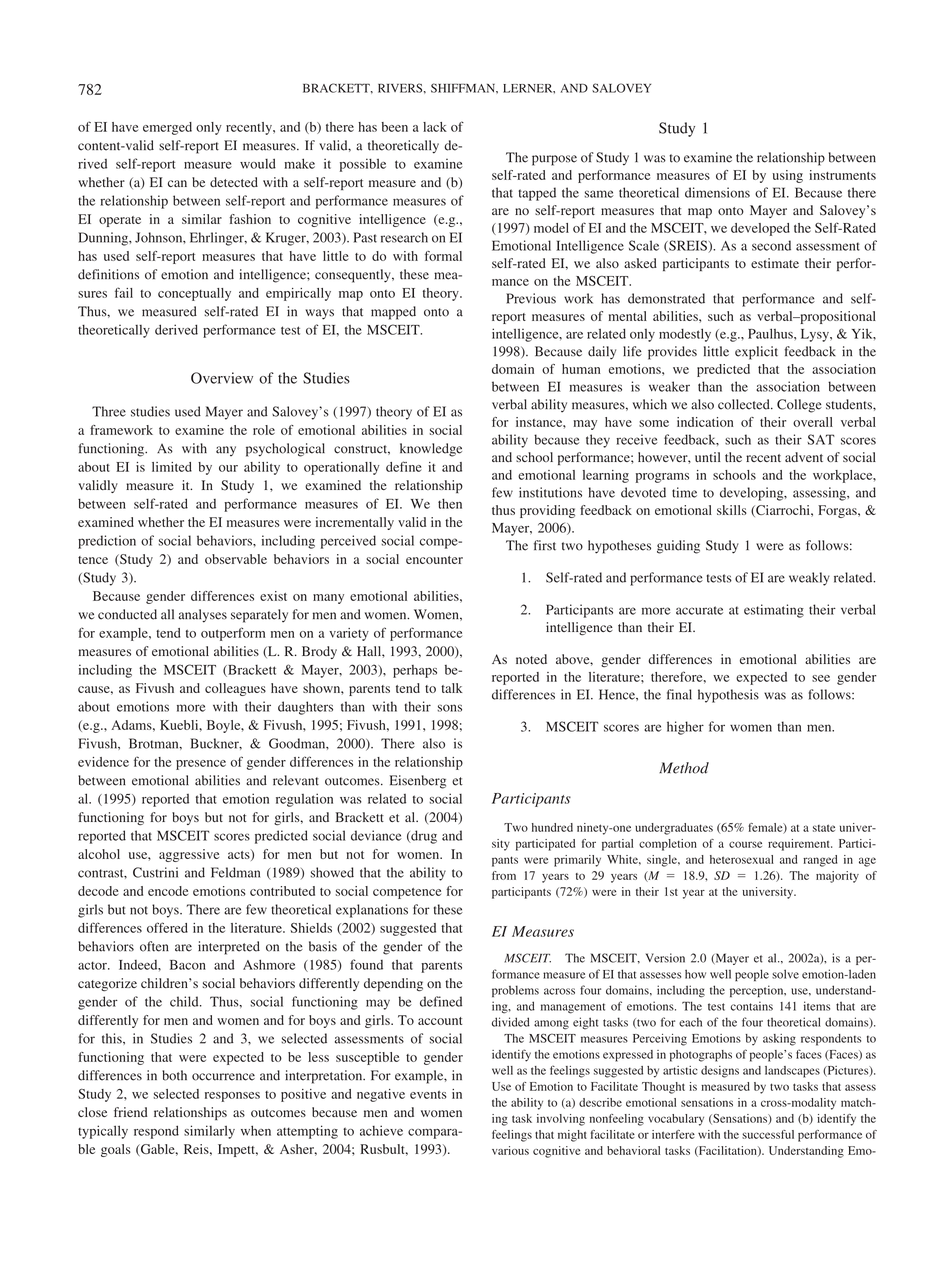  I want to click on course, so click(745, 844).
